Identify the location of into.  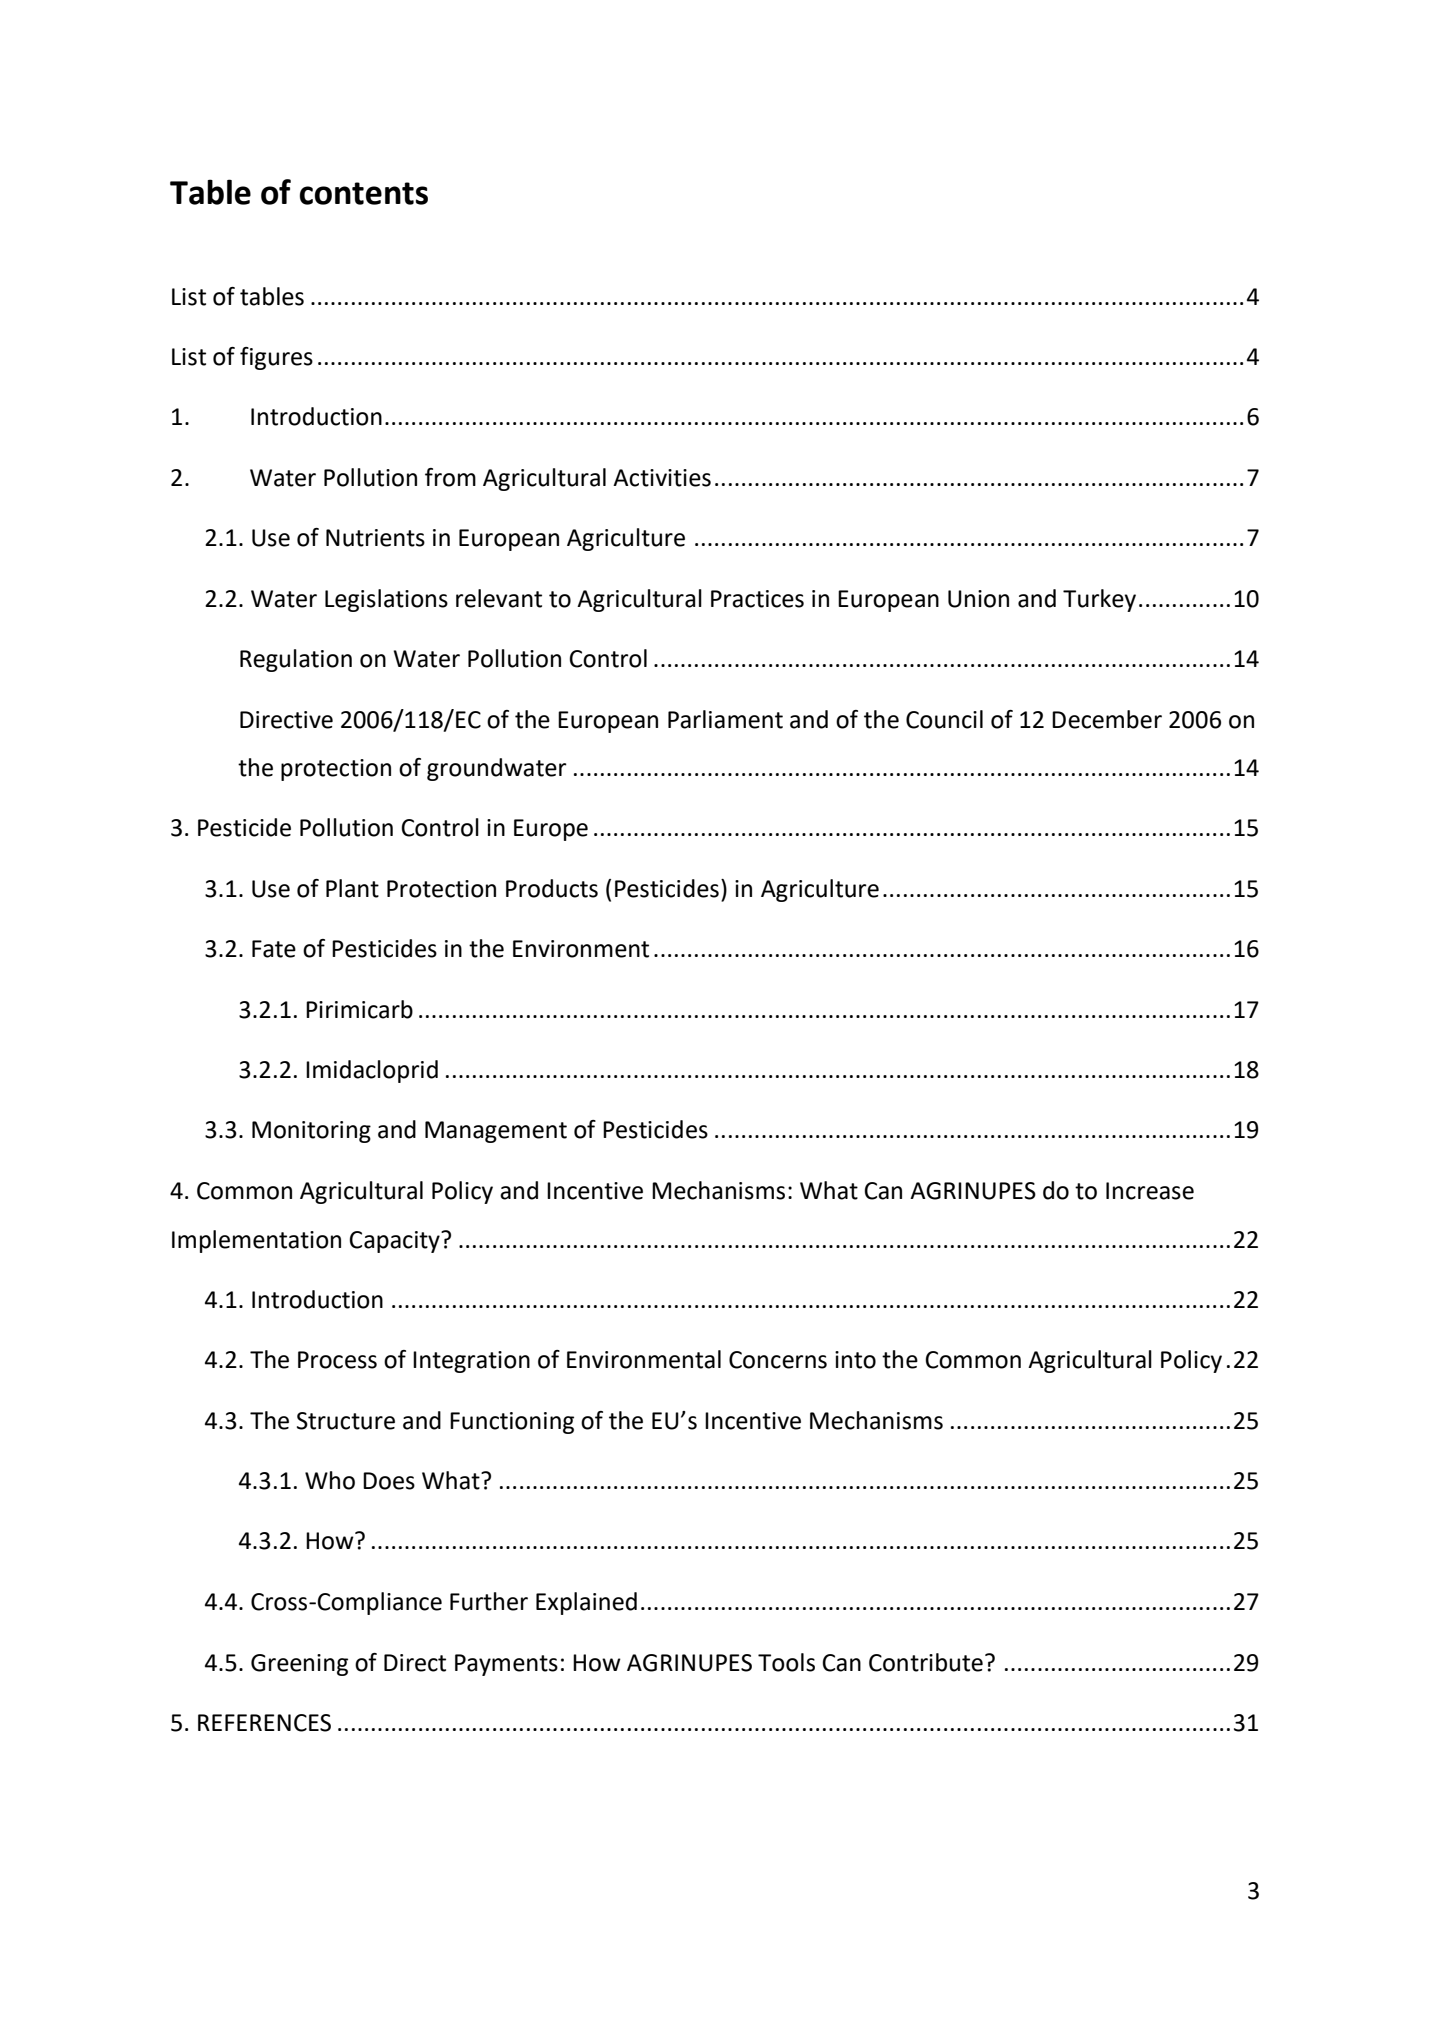
(855, 1360).
